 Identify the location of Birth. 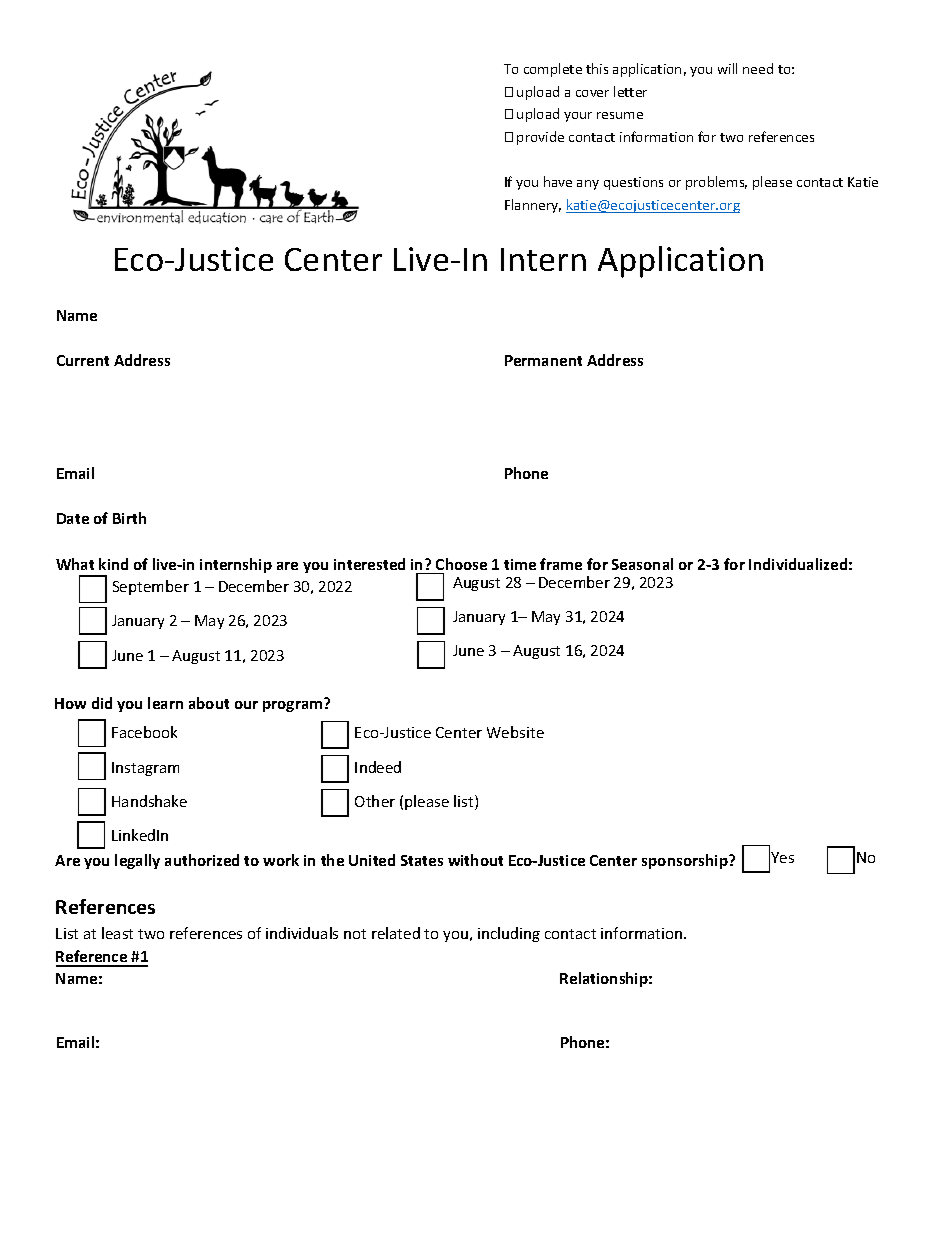
(129, 518).
